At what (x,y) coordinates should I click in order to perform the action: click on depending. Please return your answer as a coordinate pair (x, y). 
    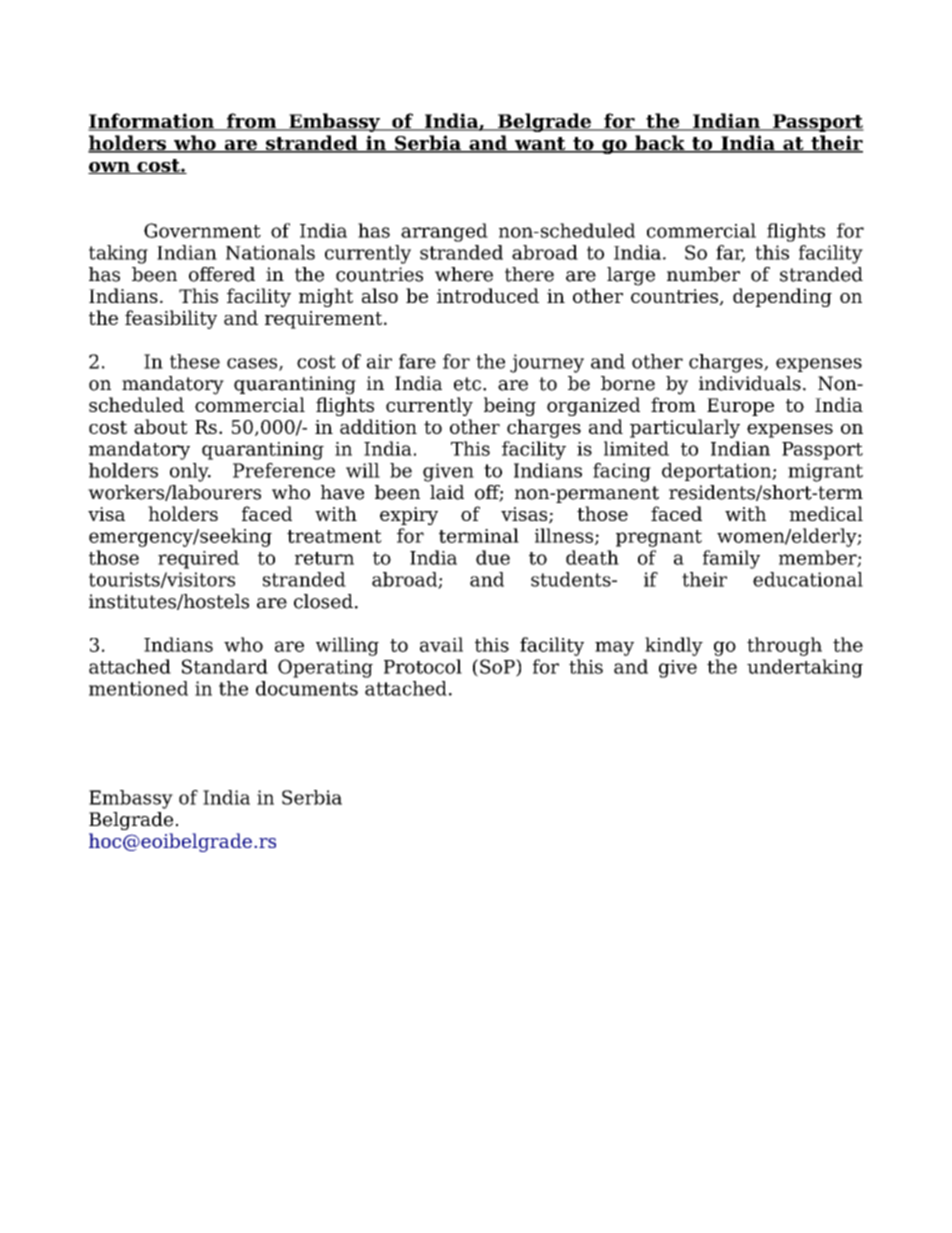
    Looking at the image, I should click on (782, 297).
